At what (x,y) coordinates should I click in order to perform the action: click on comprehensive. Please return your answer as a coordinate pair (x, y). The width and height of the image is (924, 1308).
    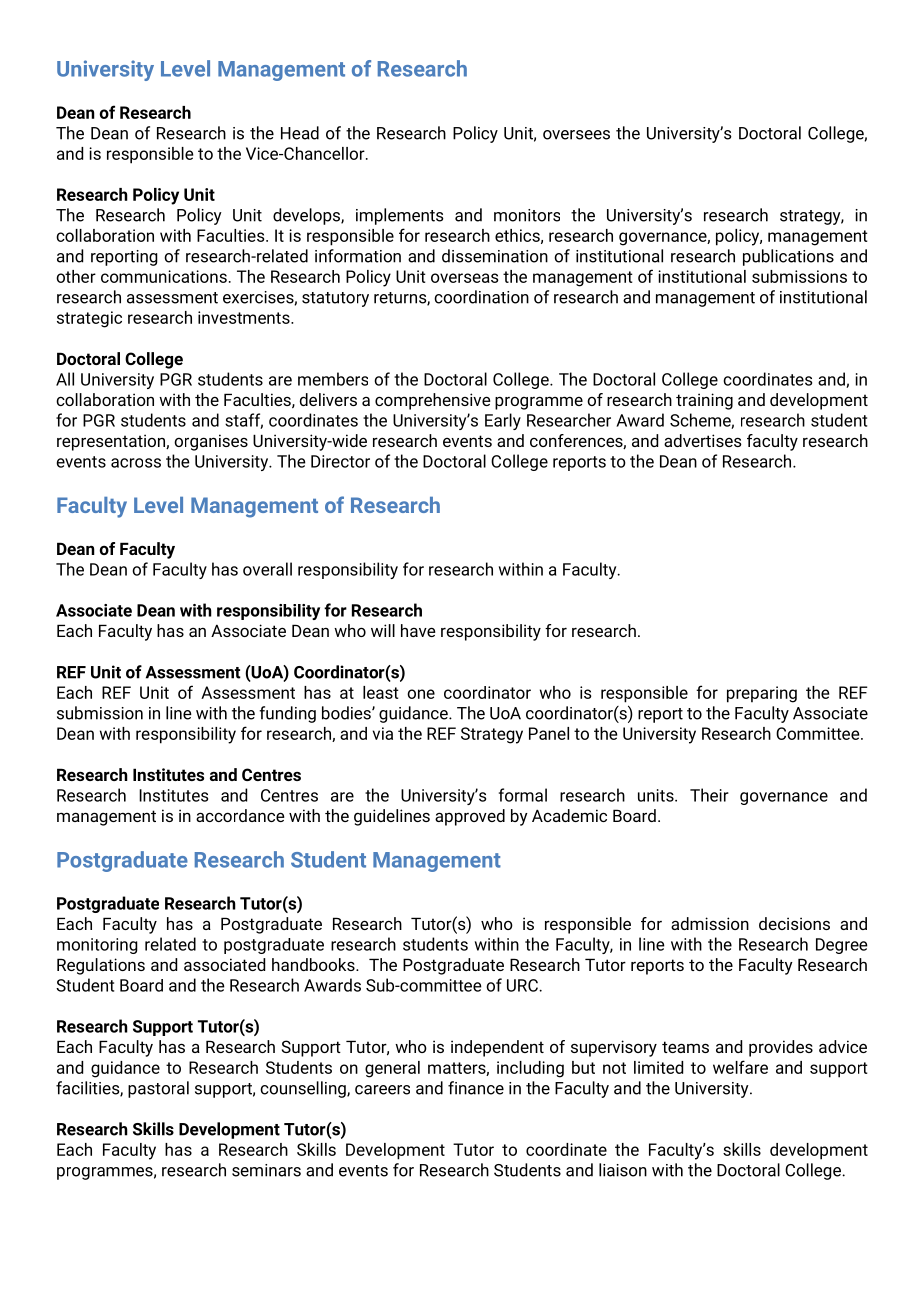
    Looking at the image, I should click on (433, 401).
